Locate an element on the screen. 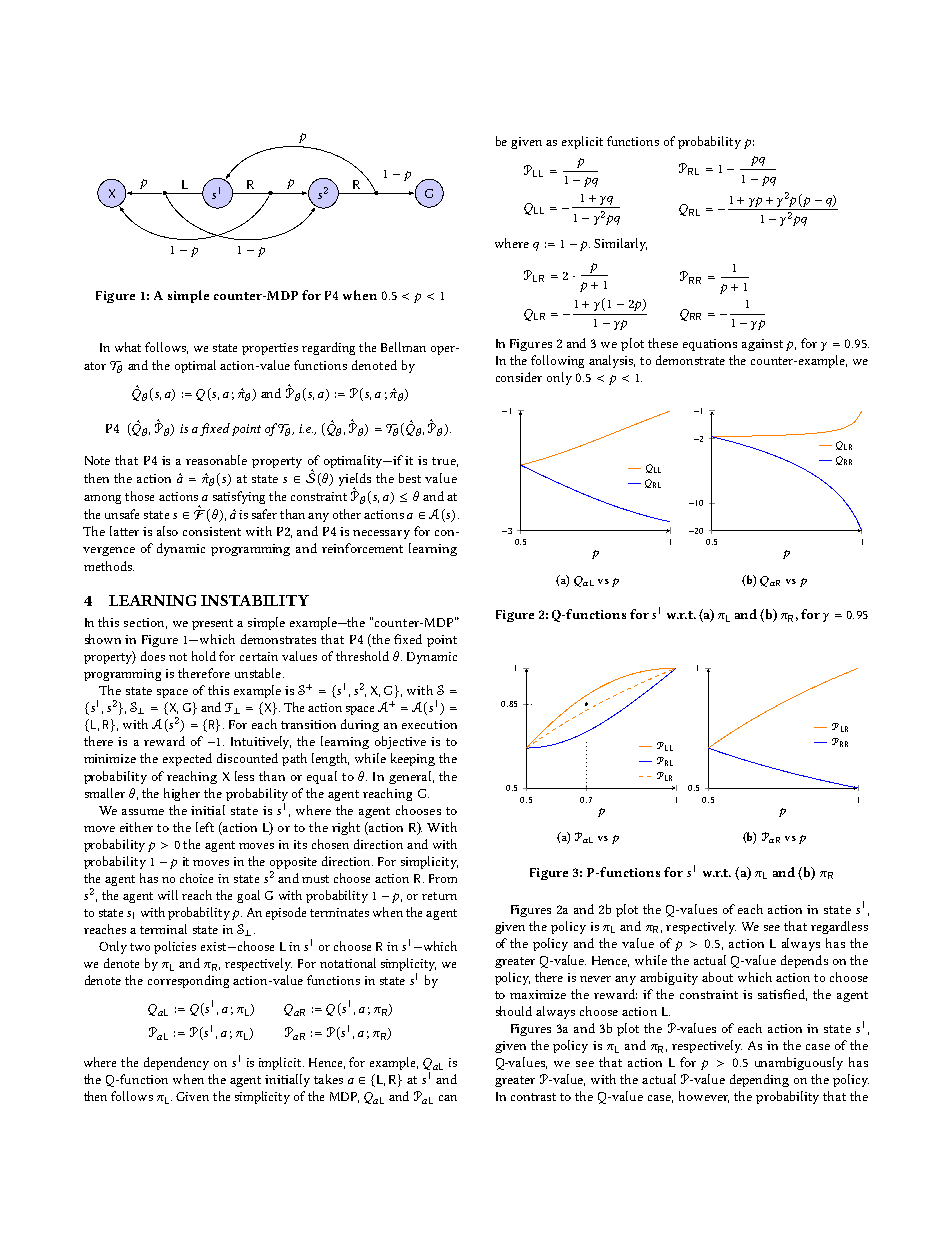 Image resolution: width=952 pixels, height=1233 pixels. depends is located at coordinates (804, 961).
